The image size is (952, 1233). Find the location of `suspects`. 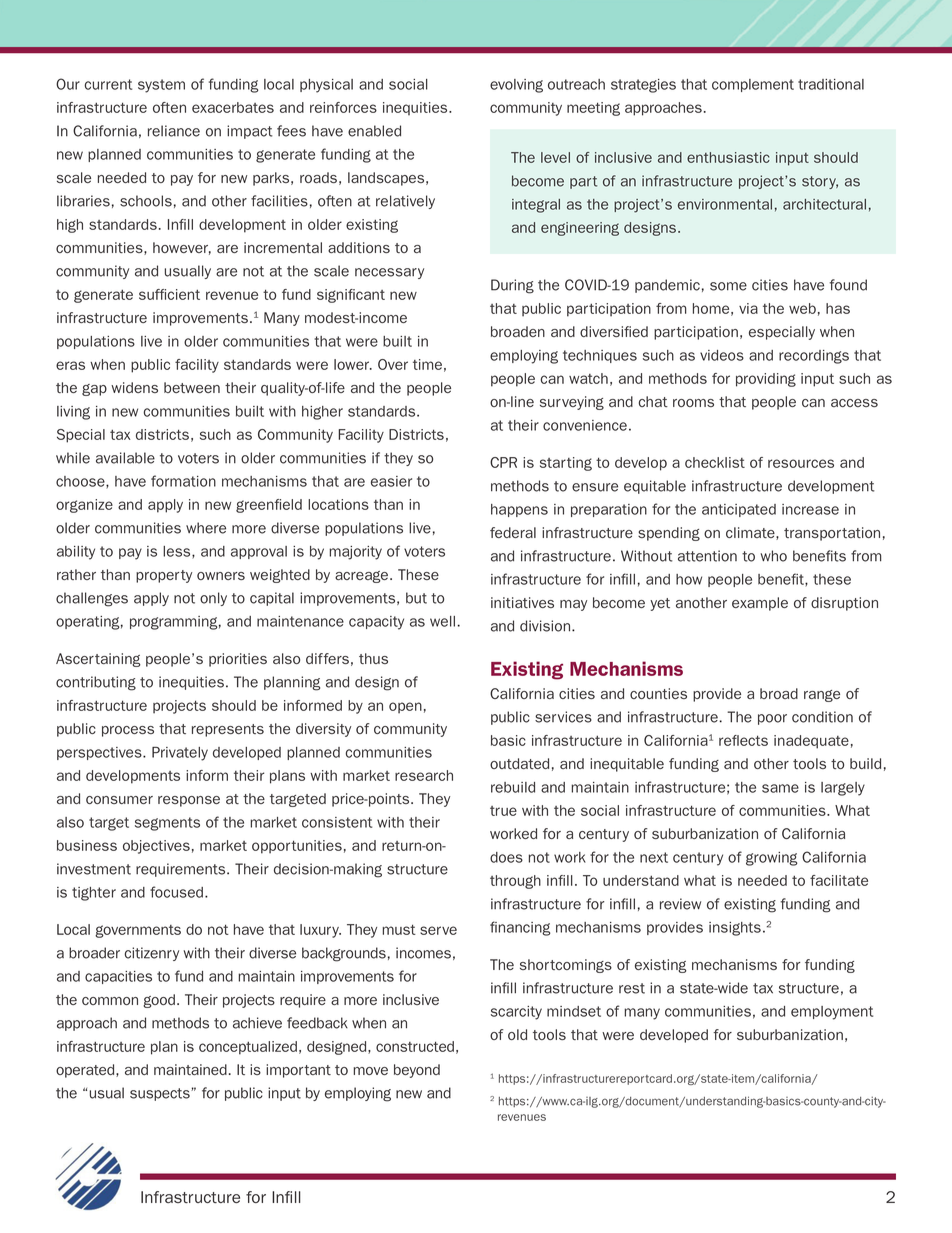

suspects is located at coordinates (161, 1094).
